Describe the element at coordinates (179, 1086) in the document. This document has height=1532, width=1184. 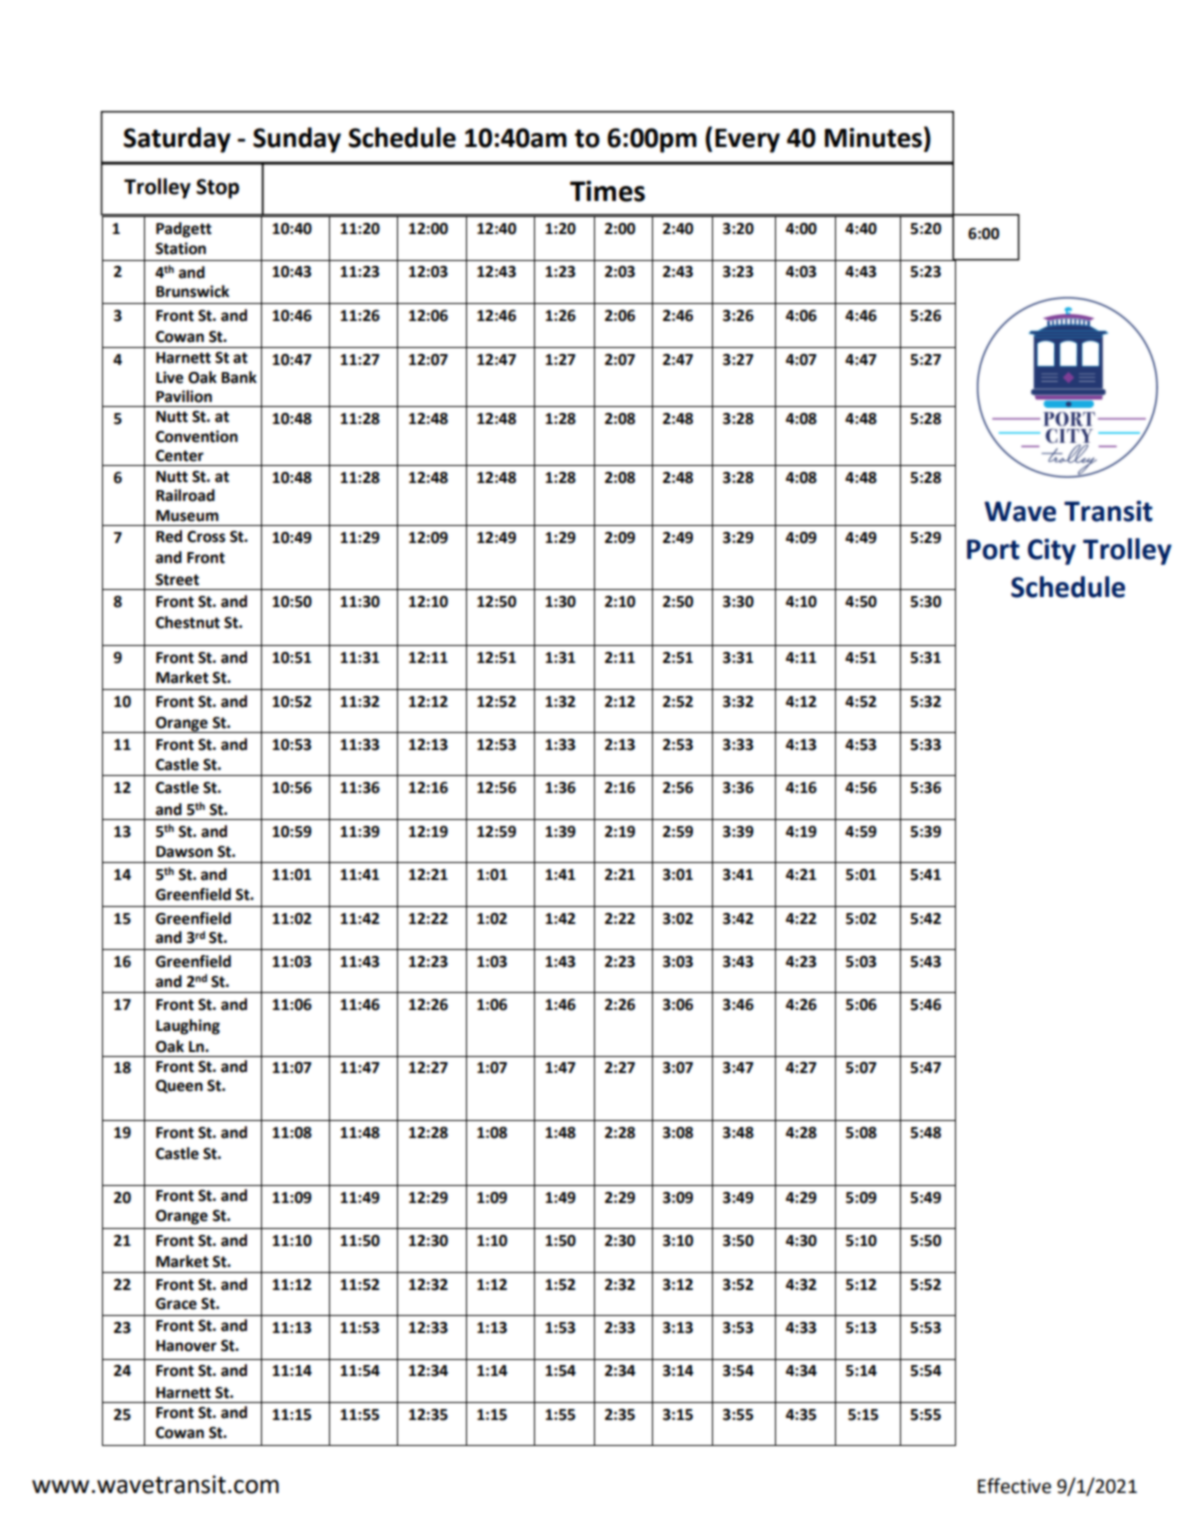
I see `Queen` at that location.
